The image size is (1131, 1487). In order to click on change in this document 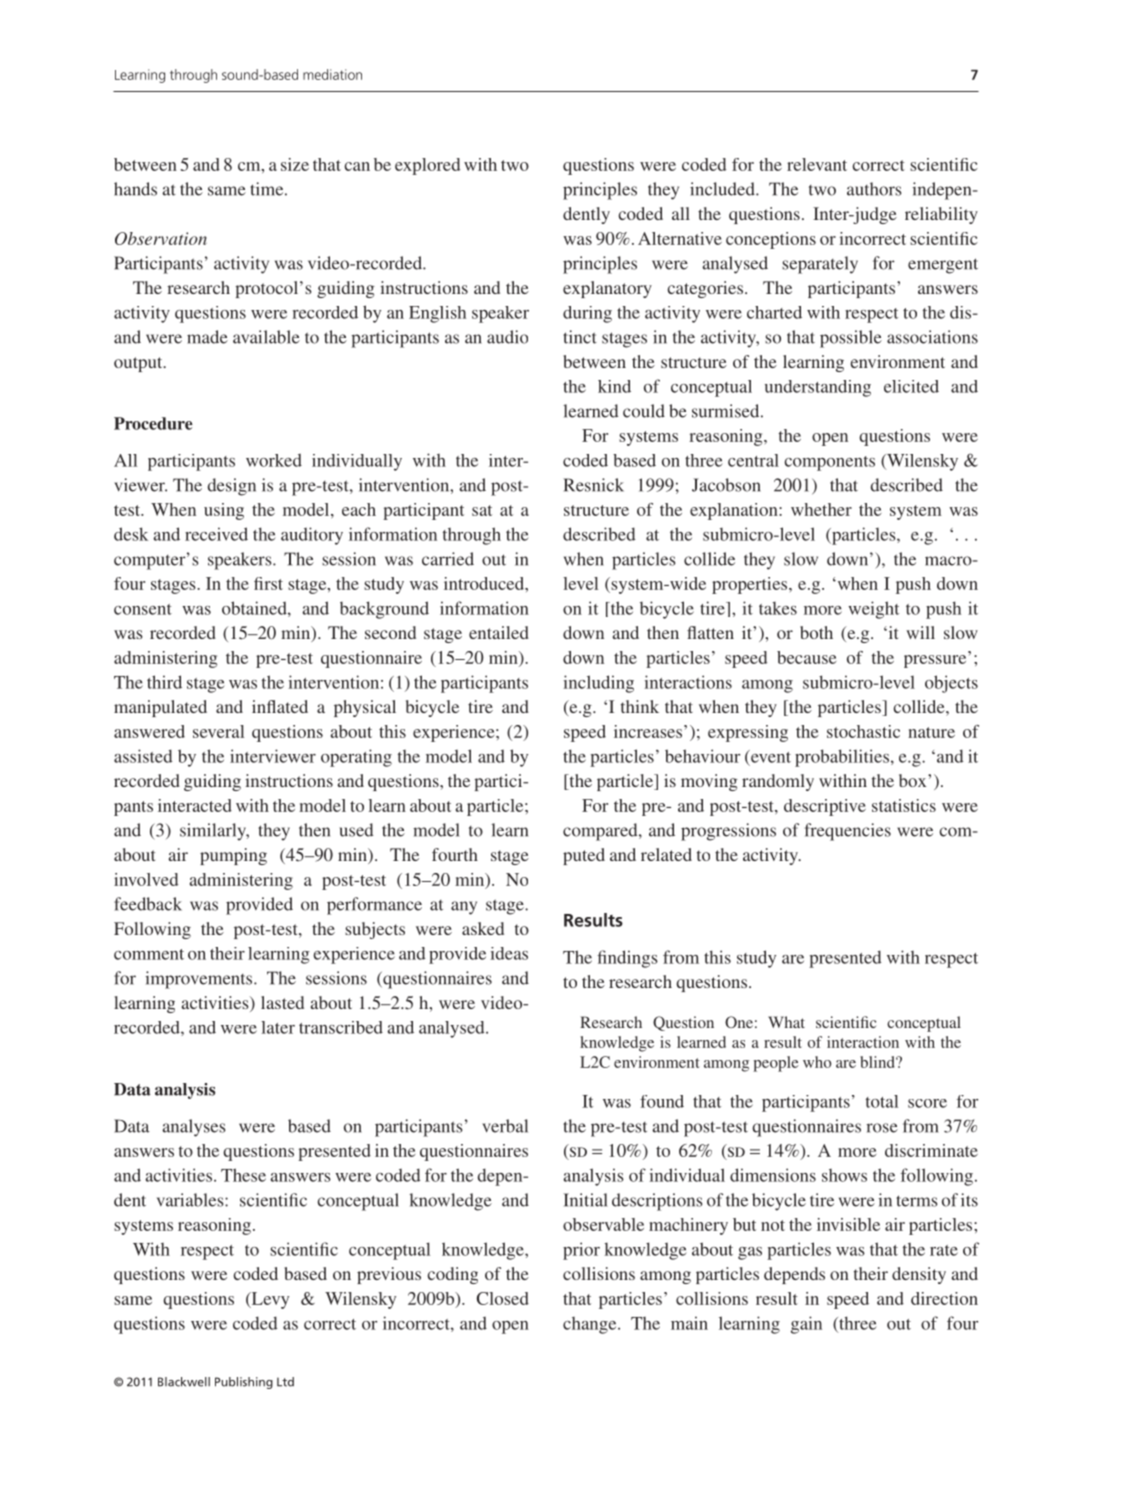, I will do `click(591, 1325)`.
